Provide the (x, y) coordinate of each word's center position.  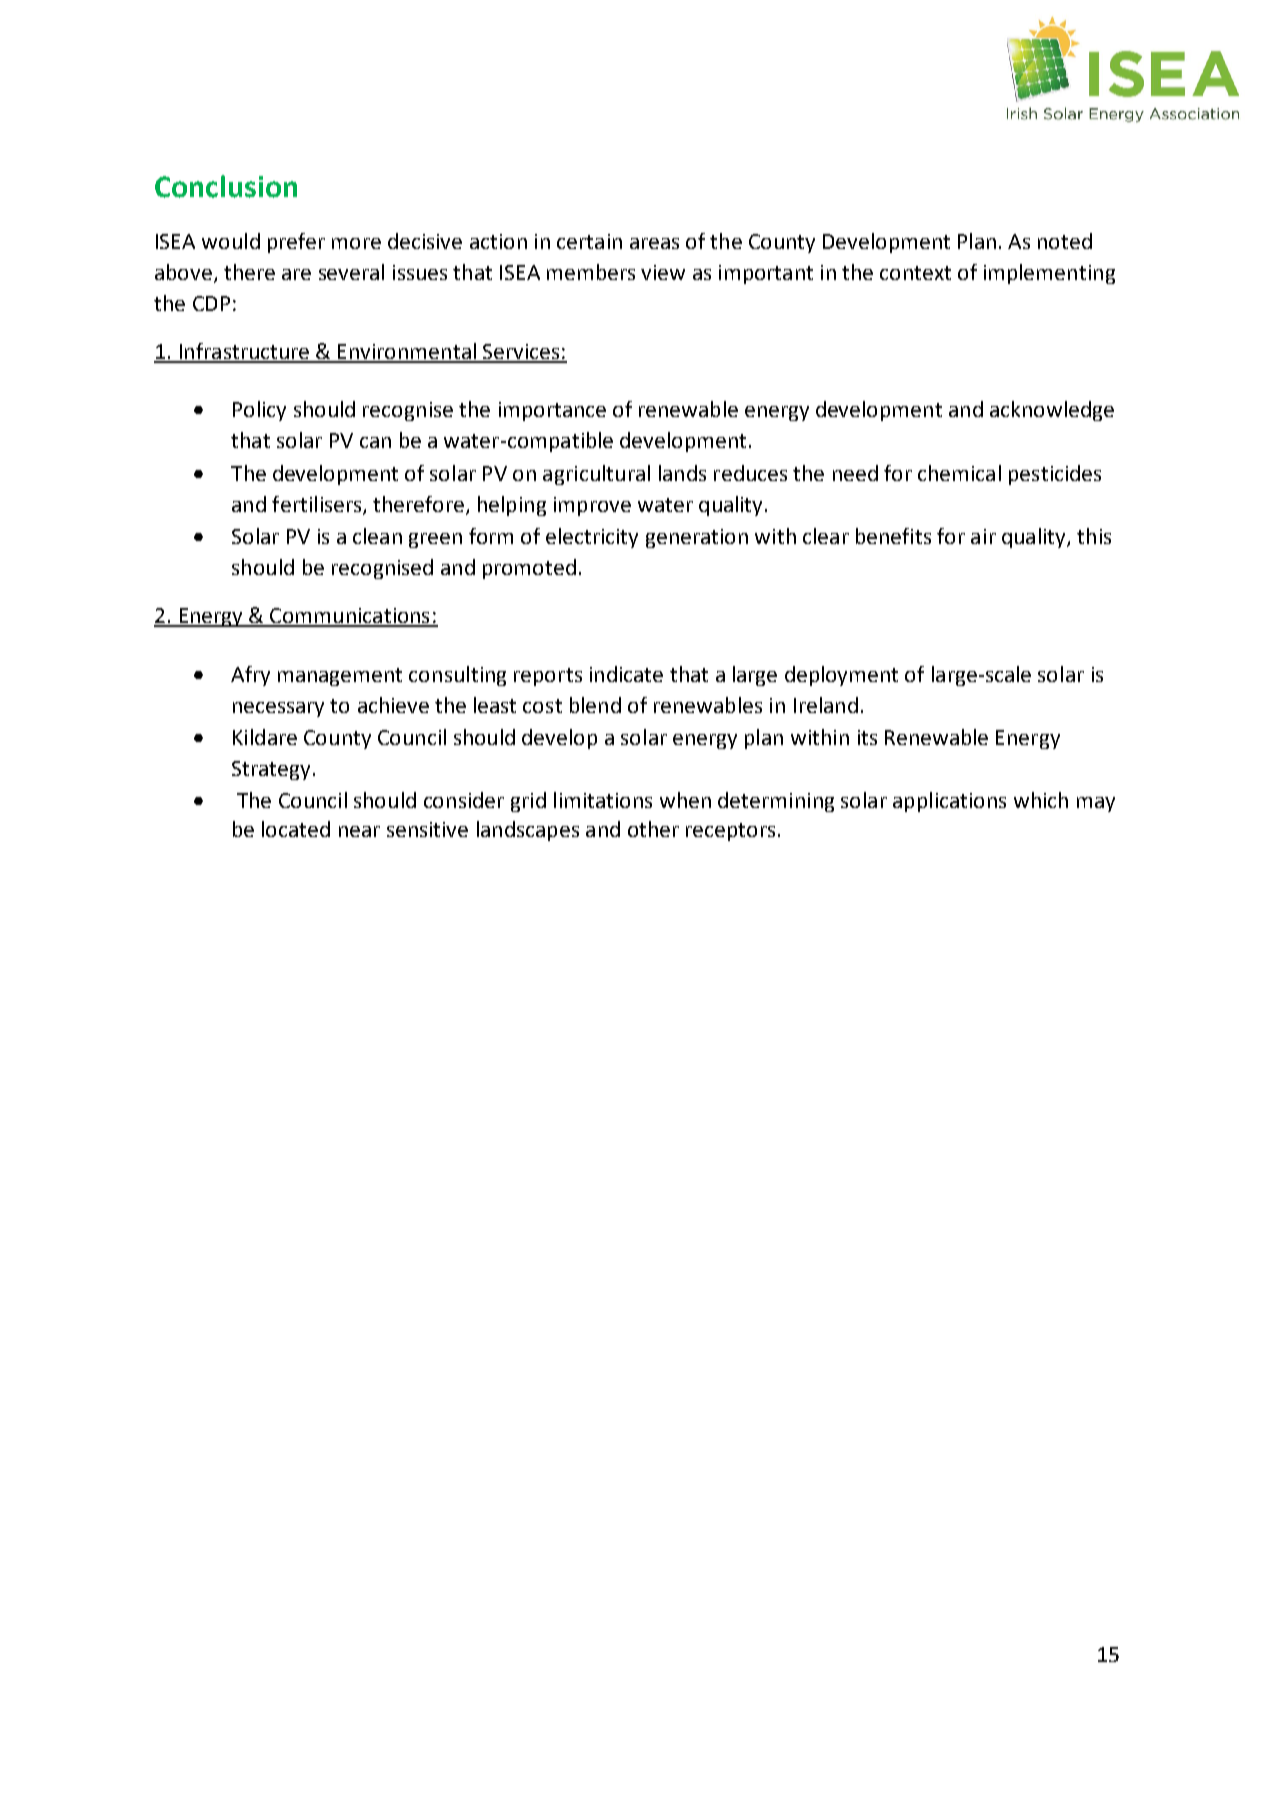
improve (592, 506)
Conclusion (226, 186)
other (653, 829)
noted (1065, 241)
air (983, 536)
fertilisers (318, 505)
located (296, 829)
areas (654, 243)
